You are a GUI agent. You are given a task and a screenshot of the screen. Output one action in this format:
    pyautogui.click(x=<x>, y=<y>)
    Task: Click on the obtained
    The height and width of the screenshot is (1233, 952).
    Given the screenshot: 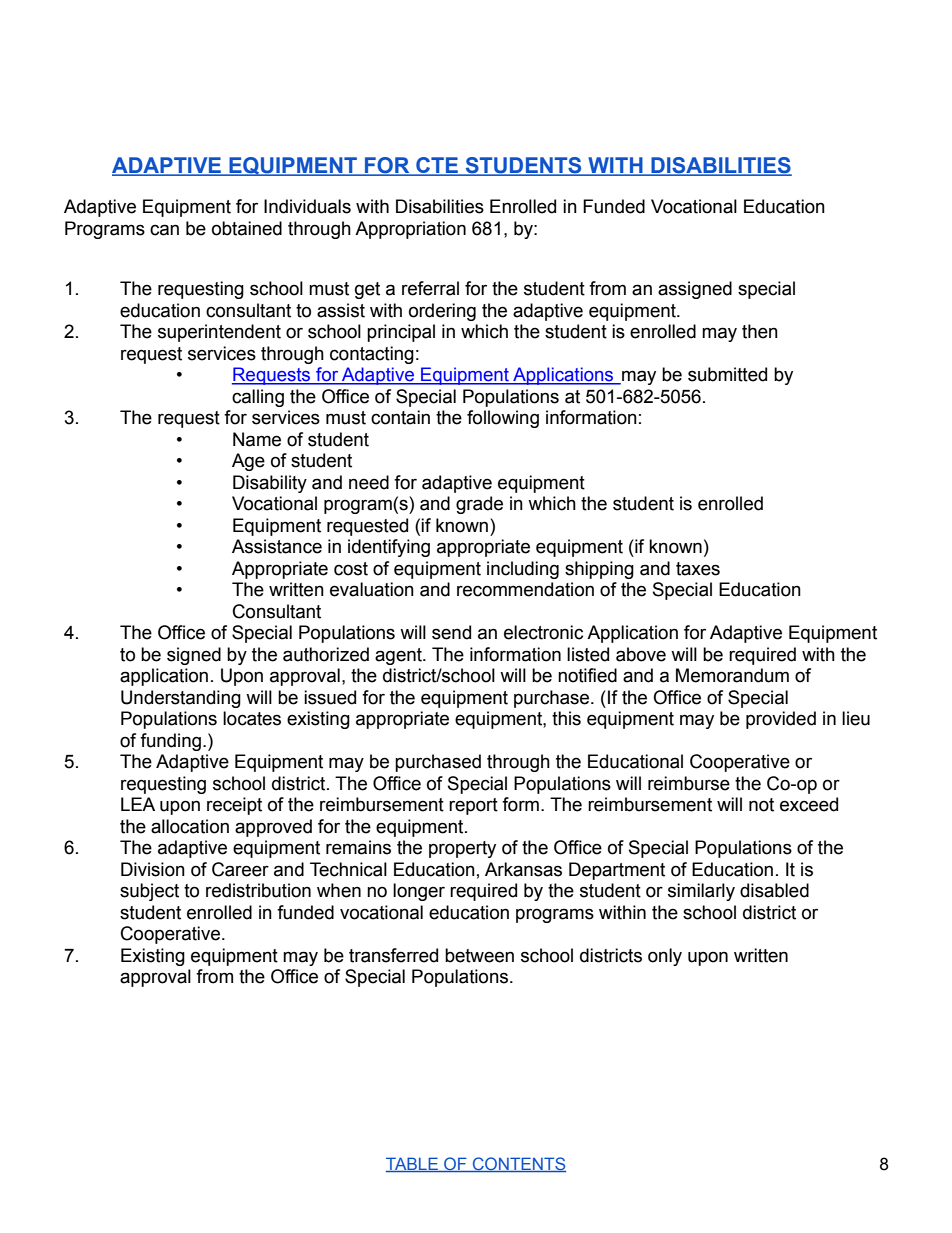 What is the action you would take?
    pyautogui.click(x=247, y=228)
